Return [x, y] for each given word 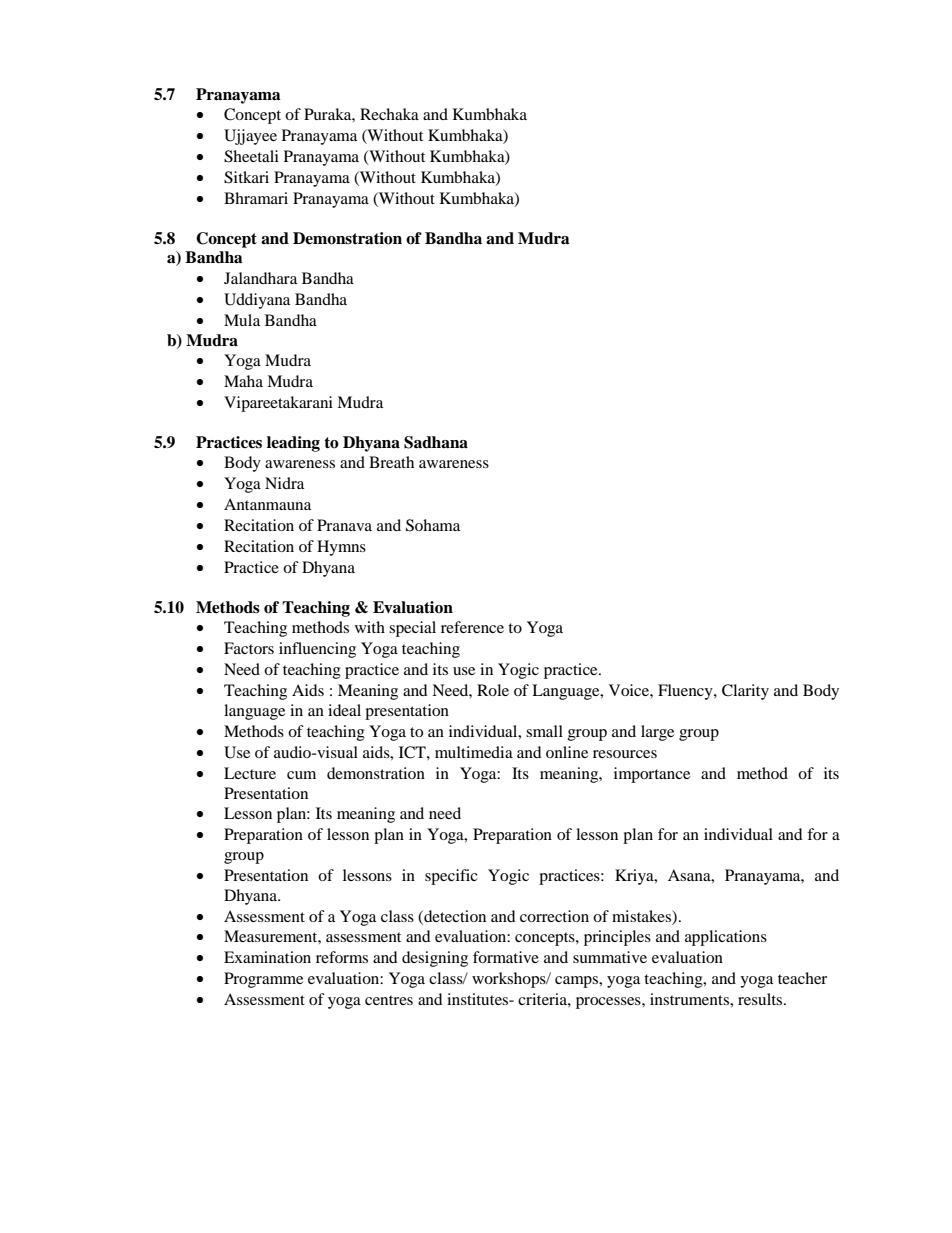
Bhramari [256, 198]
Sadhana [436, 442]
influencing [317, 650]
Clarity [745, 692]
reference [472, 627]
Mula [242, 320]
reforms [342, 957]
